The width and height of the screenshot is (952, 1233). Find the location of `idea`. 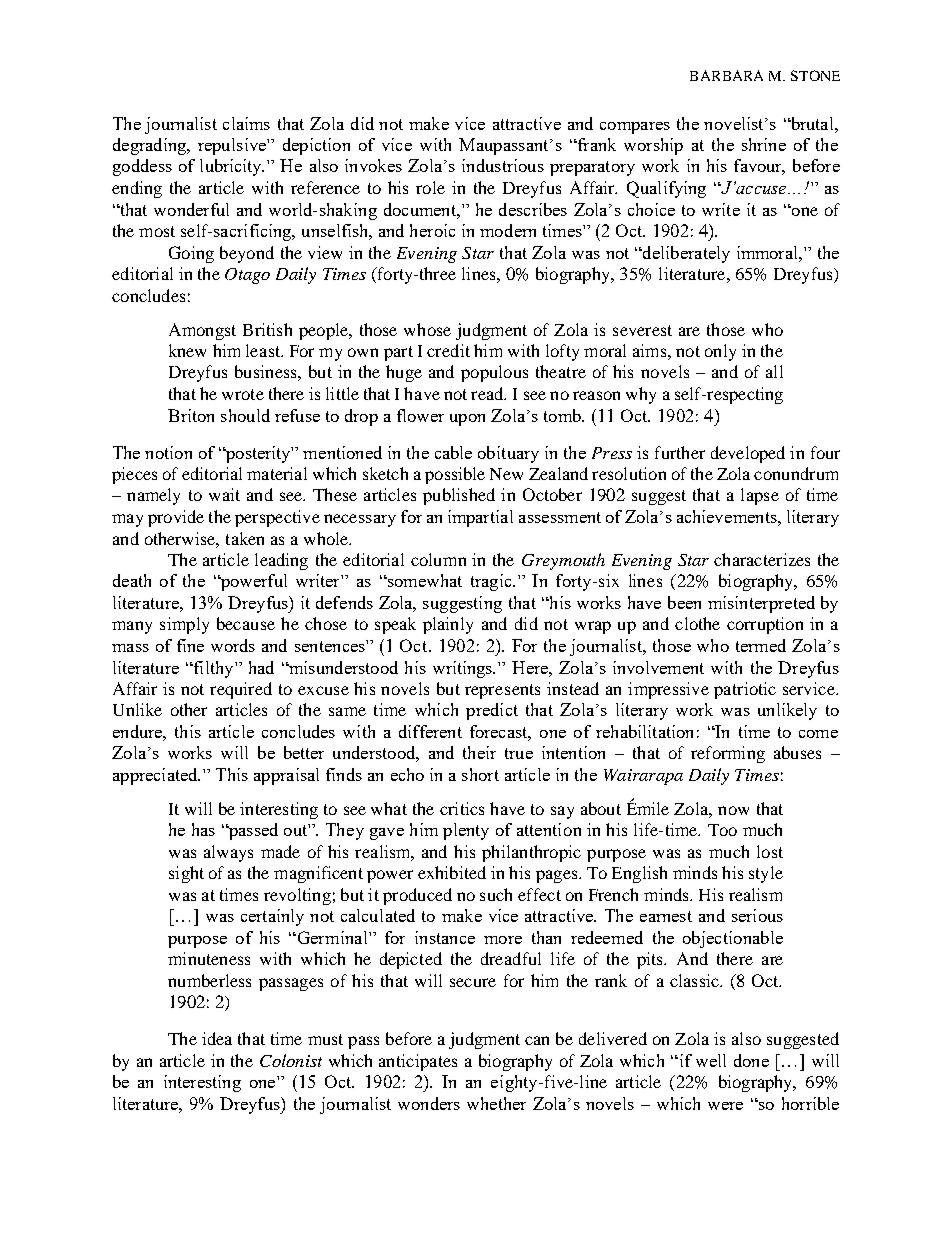

idea is located at coordinates (217, 1038).
